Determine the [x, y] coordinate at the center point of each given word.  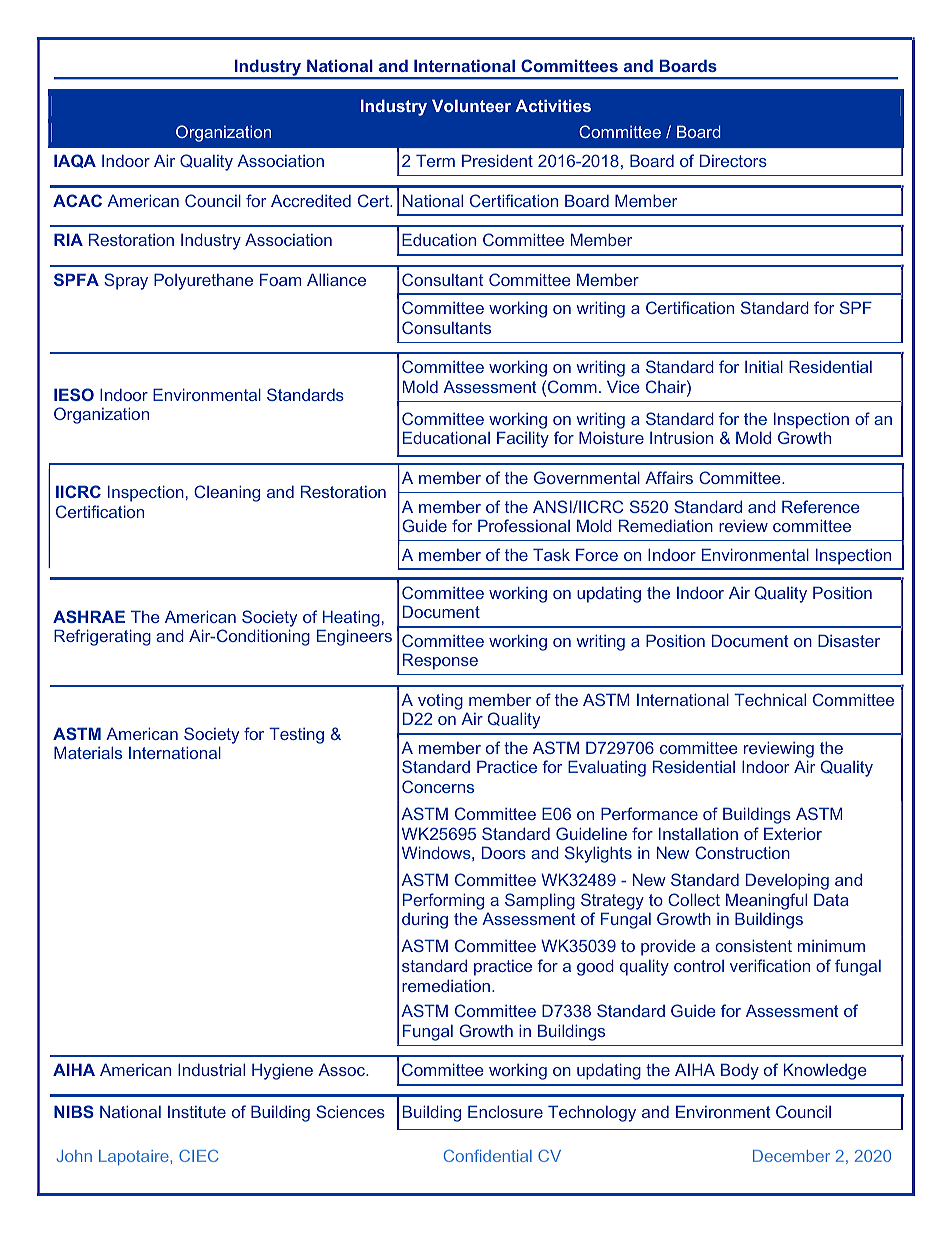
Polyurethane [203, 281]
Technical [770, 699]
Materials [88, 752]
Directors [733, 160]
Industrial [211, 1069]
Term [435, 160]
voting [440, 701]
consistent [753, 945]
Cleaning [227, 493]
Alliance [336, 279]
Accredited [311, 200]
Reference [821, 506]
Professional [524, 525]
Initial [764, 366]
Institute [197, 1112]
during [425, 921]
